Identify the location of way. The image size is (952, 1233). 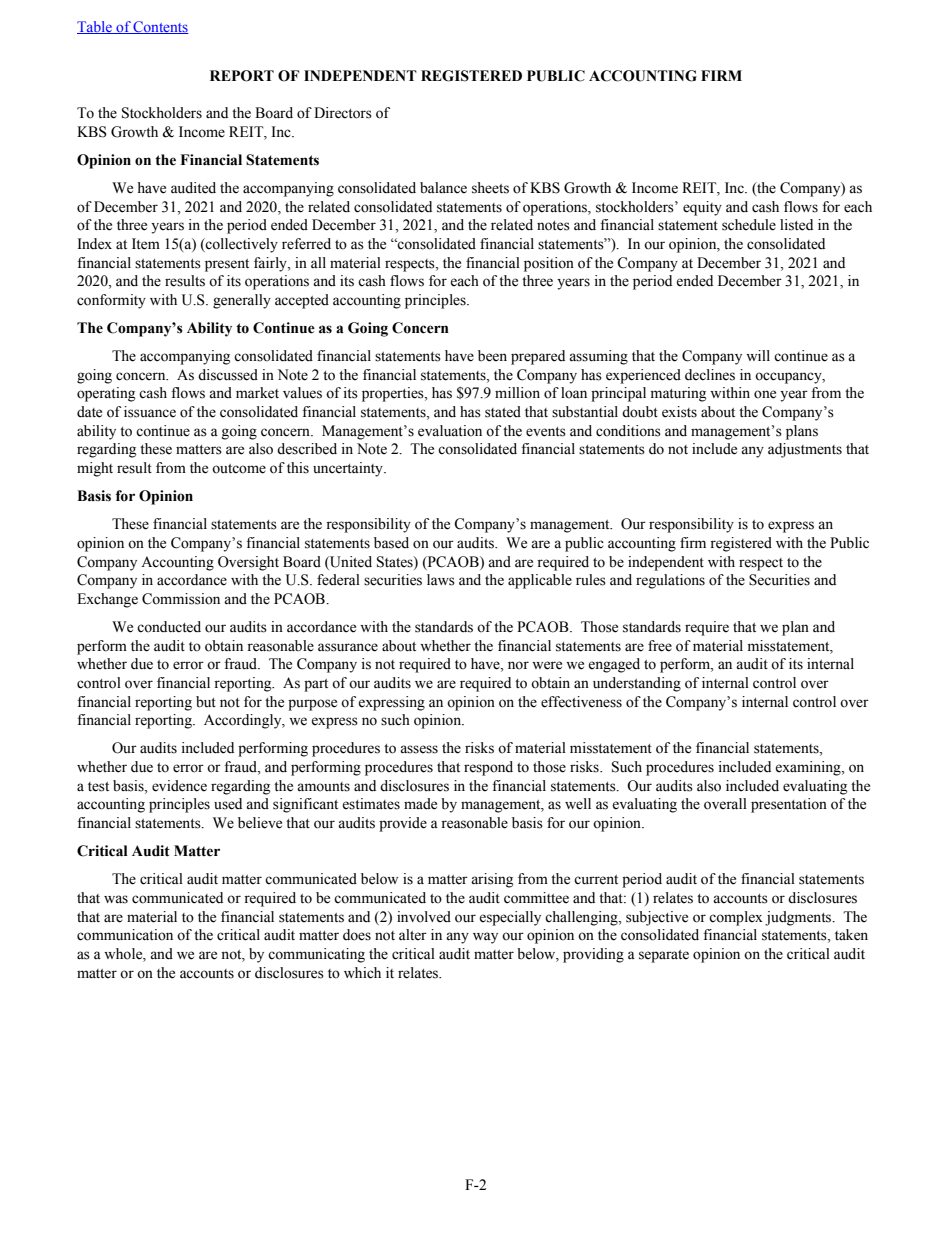
(485, 938).
